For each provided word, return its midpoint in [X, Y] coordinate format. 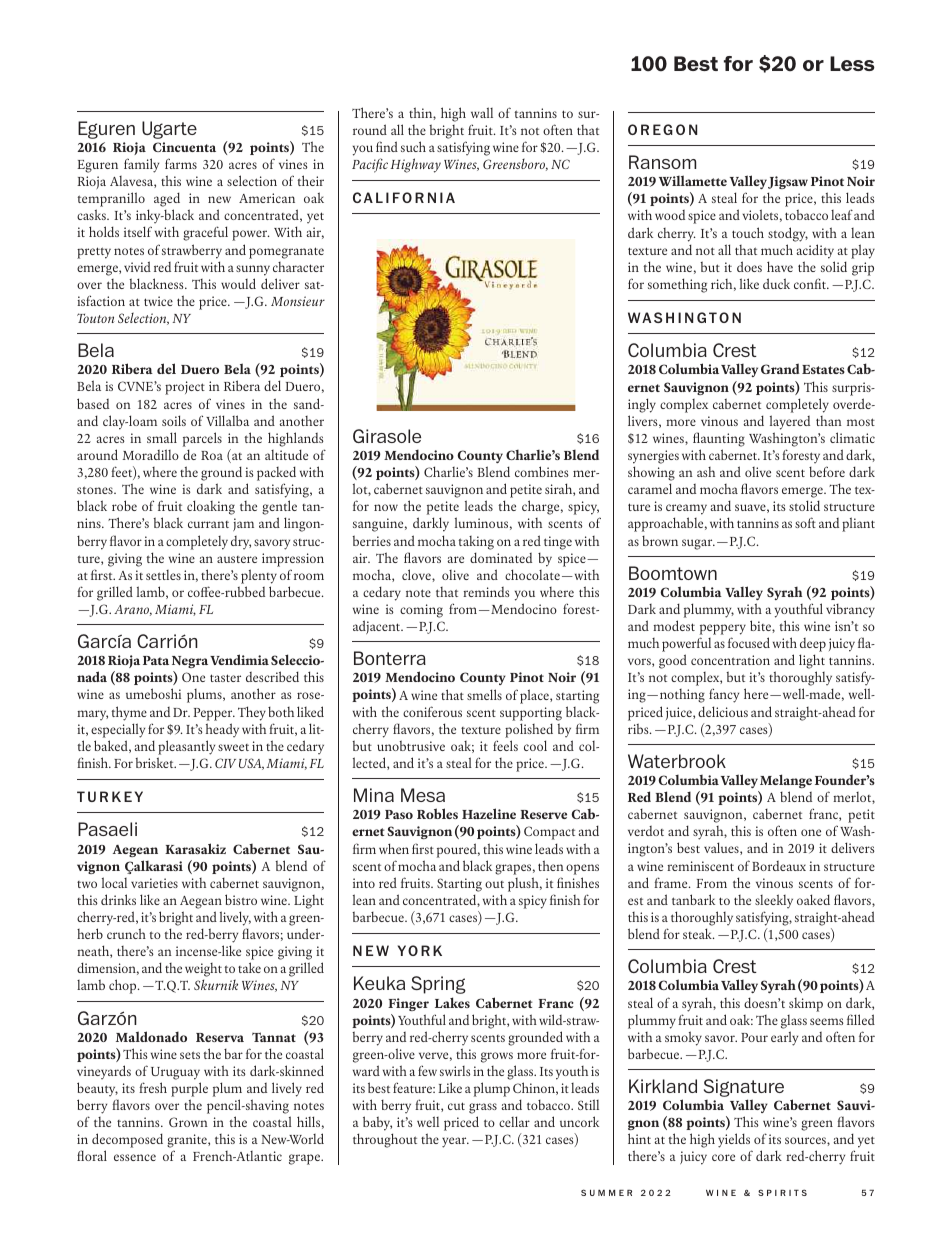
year [455, 1142]
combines [542, 471]
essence [135, 1157]
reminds [486, 592]
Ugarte [169, 130]
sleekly [774, 901]
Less [852, 63]
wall [482, 112]
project [185, 388]
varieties [154, 883]
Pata [156, 660]
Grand [780, 368]
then [551, 865]
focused [749, 642]
